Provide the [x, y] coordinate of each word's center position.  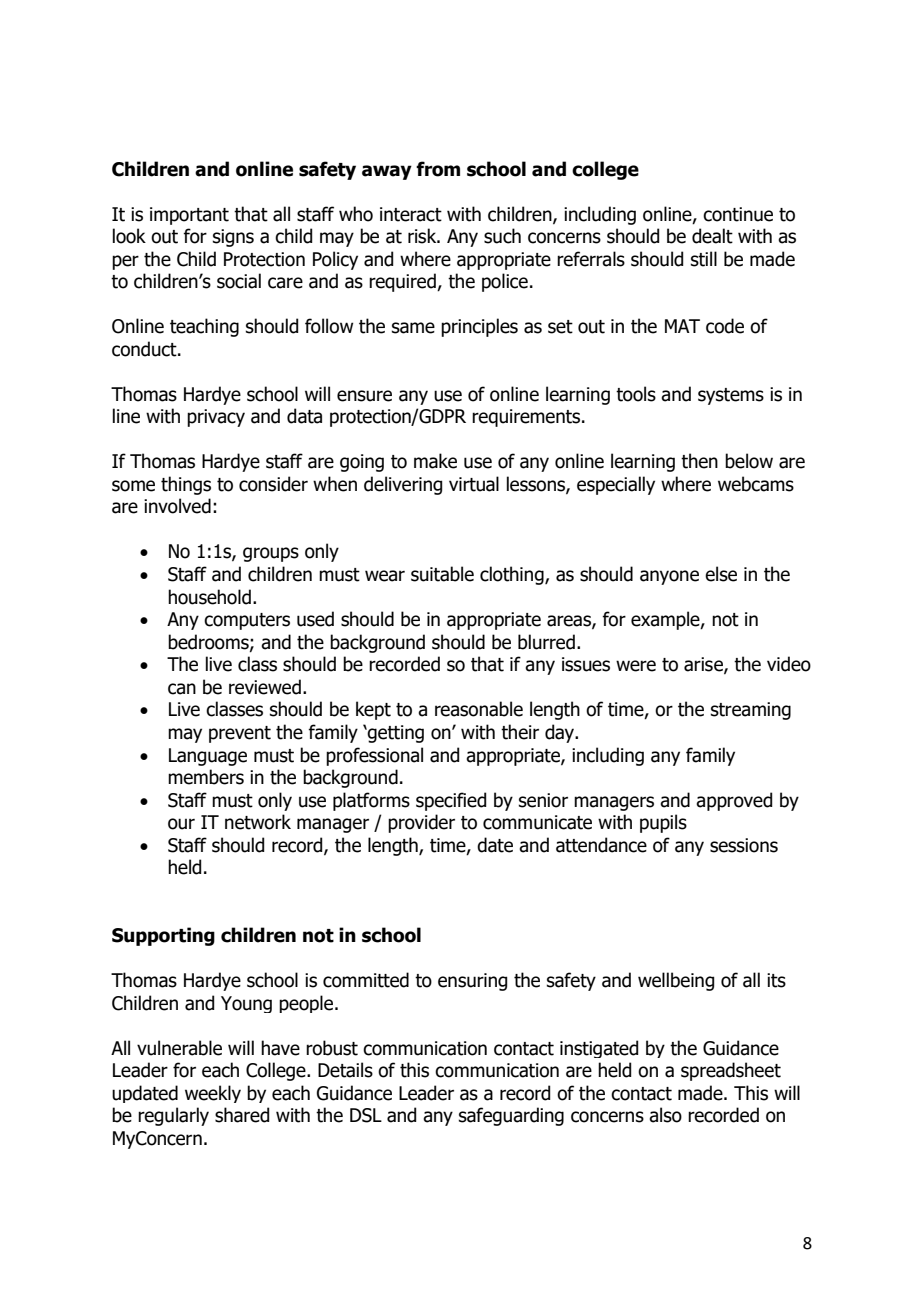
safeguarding [511, 1116]
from [438, 169]
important [189, 216]
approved [734, 801]
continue [738, 214]
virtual [474, 484]
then [699, 461]
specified [451, 801]
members [206, 777]
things [186, 485]
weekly [213, 1094]
